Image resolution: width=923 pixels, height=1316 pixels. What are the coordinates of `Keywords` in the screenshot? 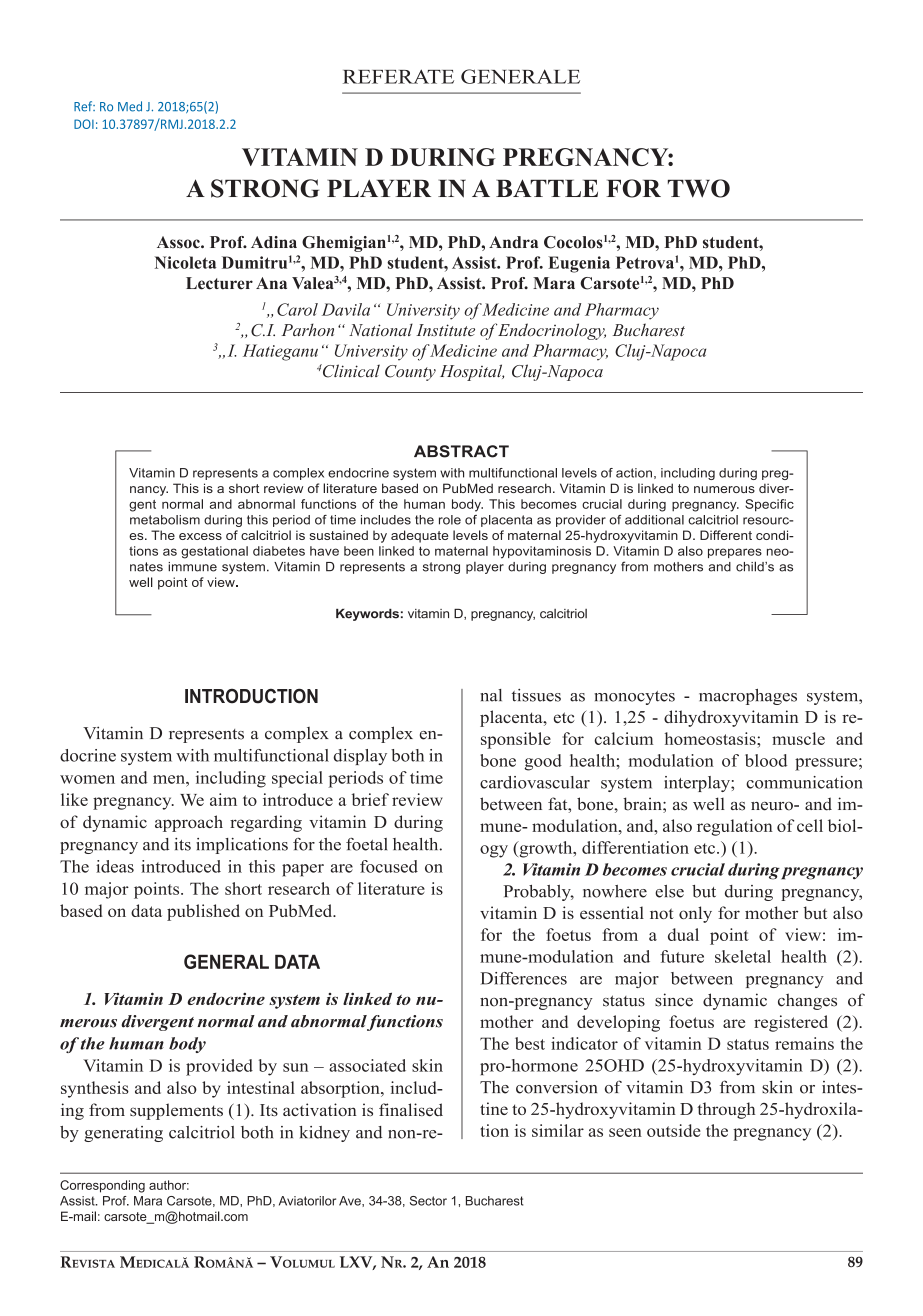 It's located at (367, 615).
